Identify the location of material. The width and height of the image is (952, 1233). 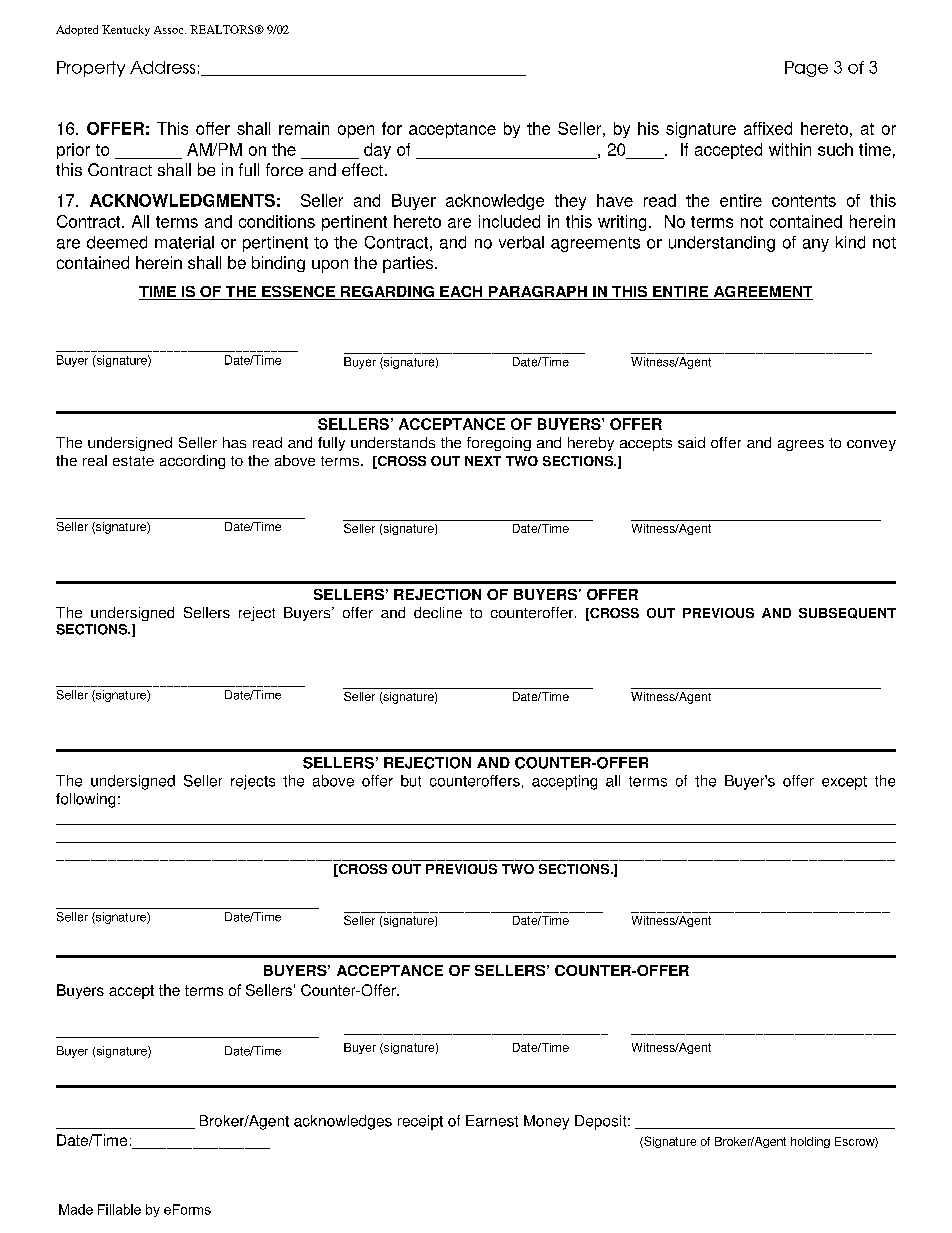
(184, 242).
